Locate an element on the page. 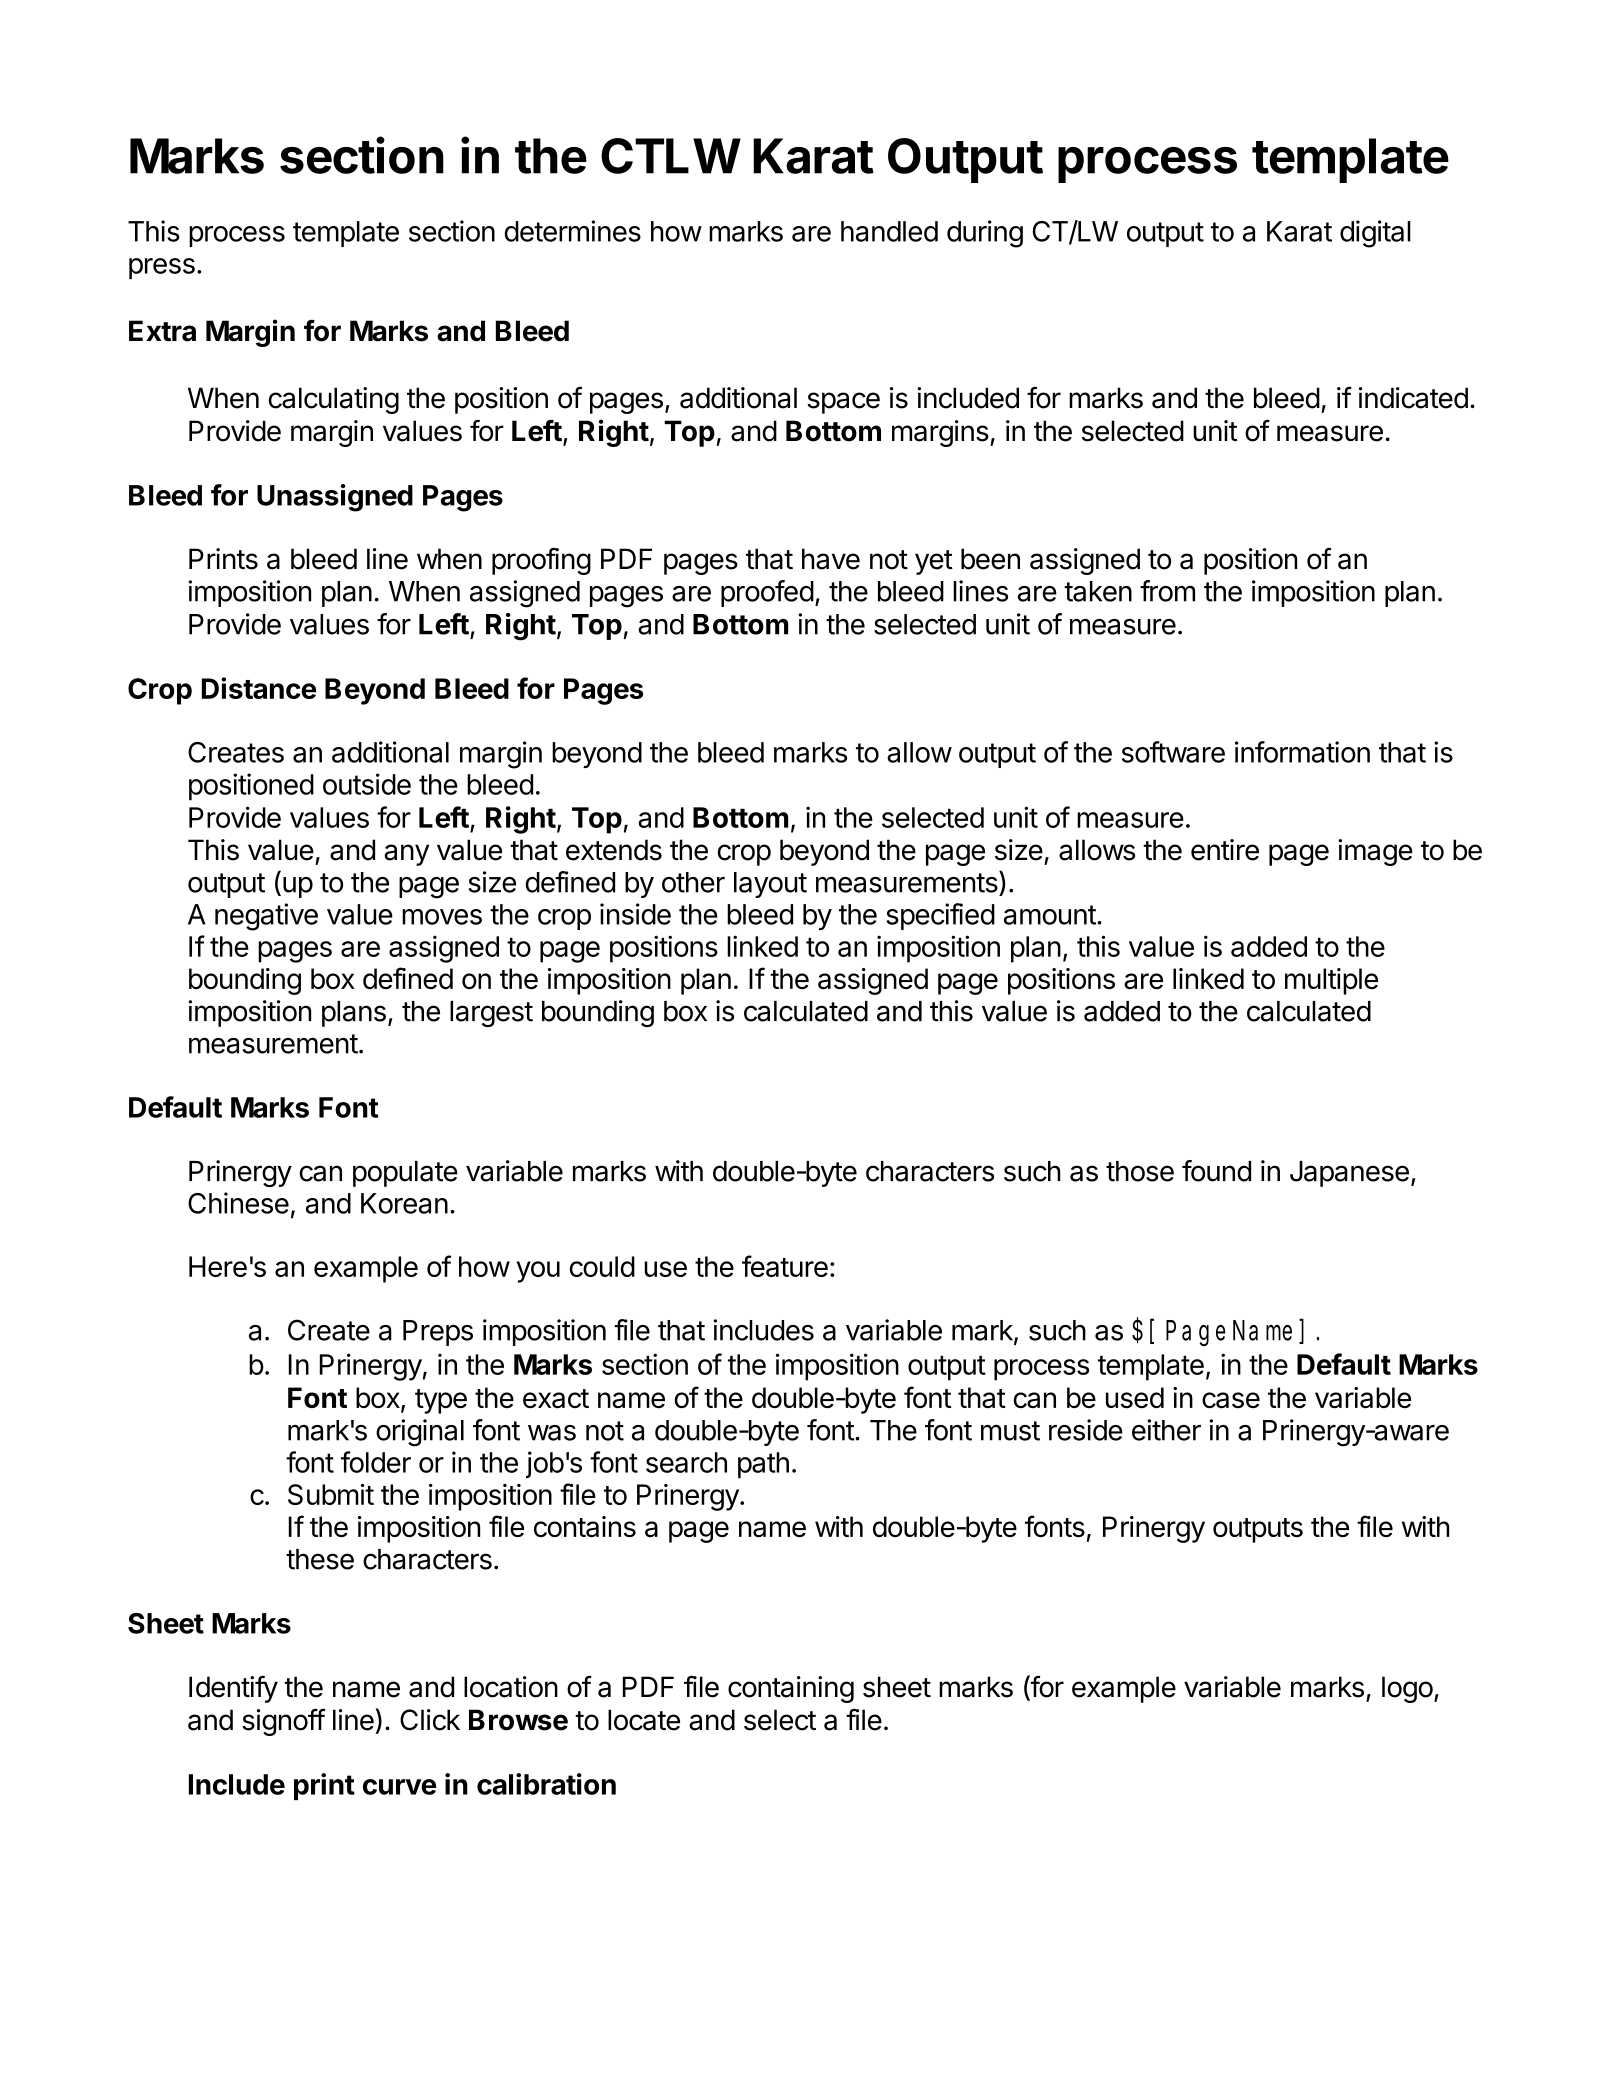  digital is located at coordinates (1375, 234).
